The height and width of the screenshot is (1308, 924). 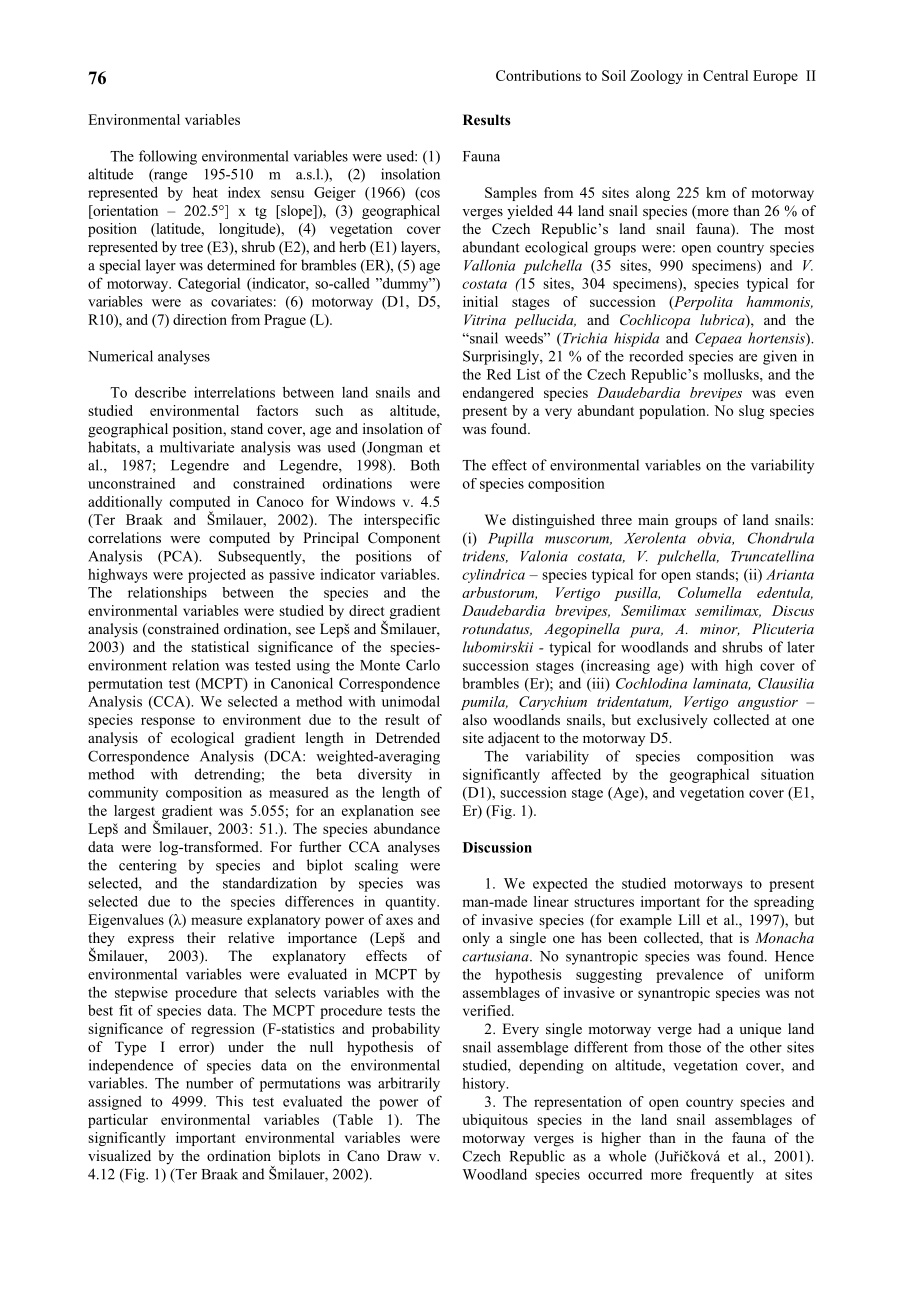 What do you see at coordinates (538, 75) in the screenshot?
I see `Contributions` at bounding box center [538, 75].
